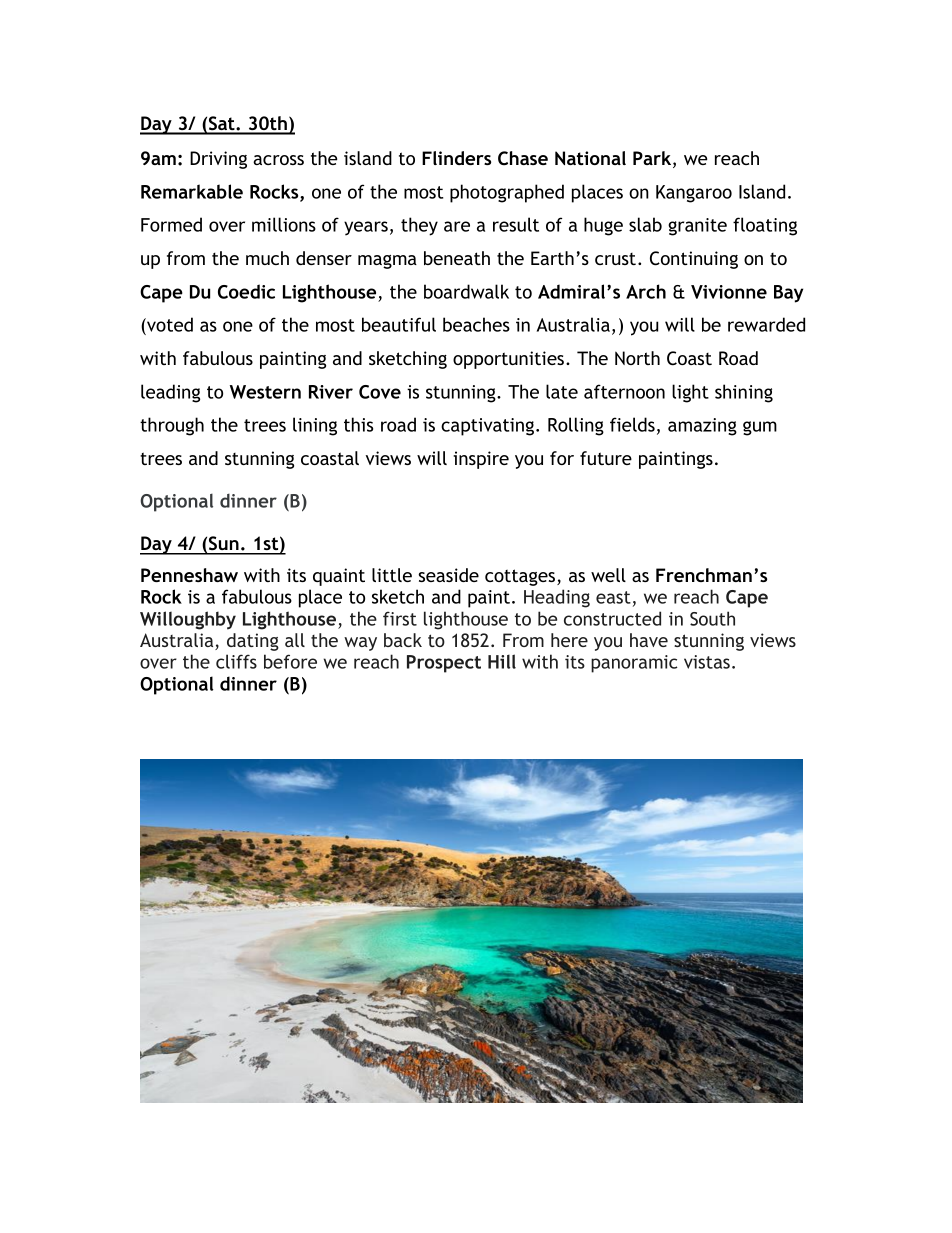 This image has width=952, height=1233. I want to click on inspire, so click(481, 460).
